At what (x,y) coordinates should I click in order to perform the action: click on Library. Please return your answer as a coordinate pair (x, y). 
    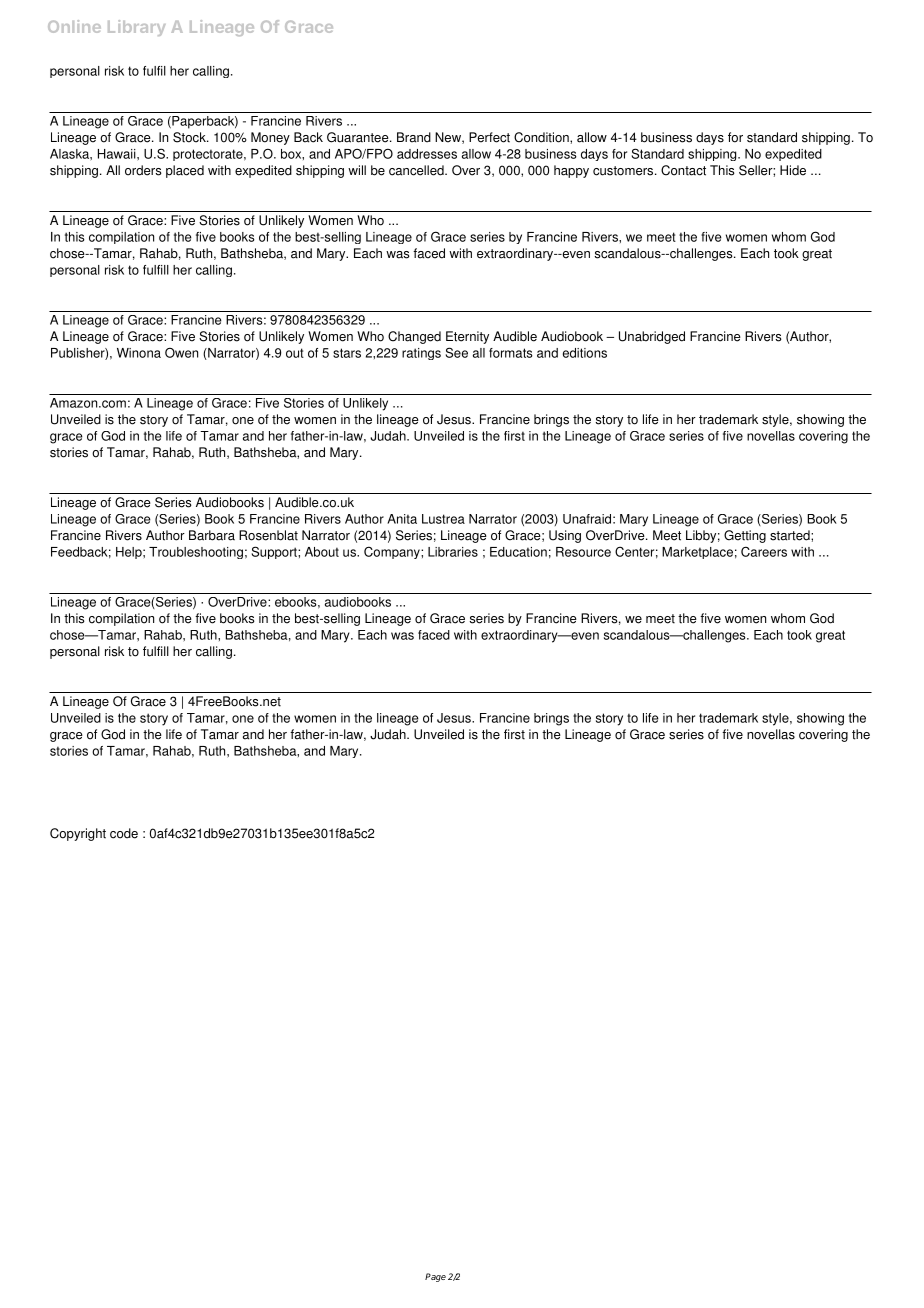
    Looking at the image, I should click on (136, 28).
